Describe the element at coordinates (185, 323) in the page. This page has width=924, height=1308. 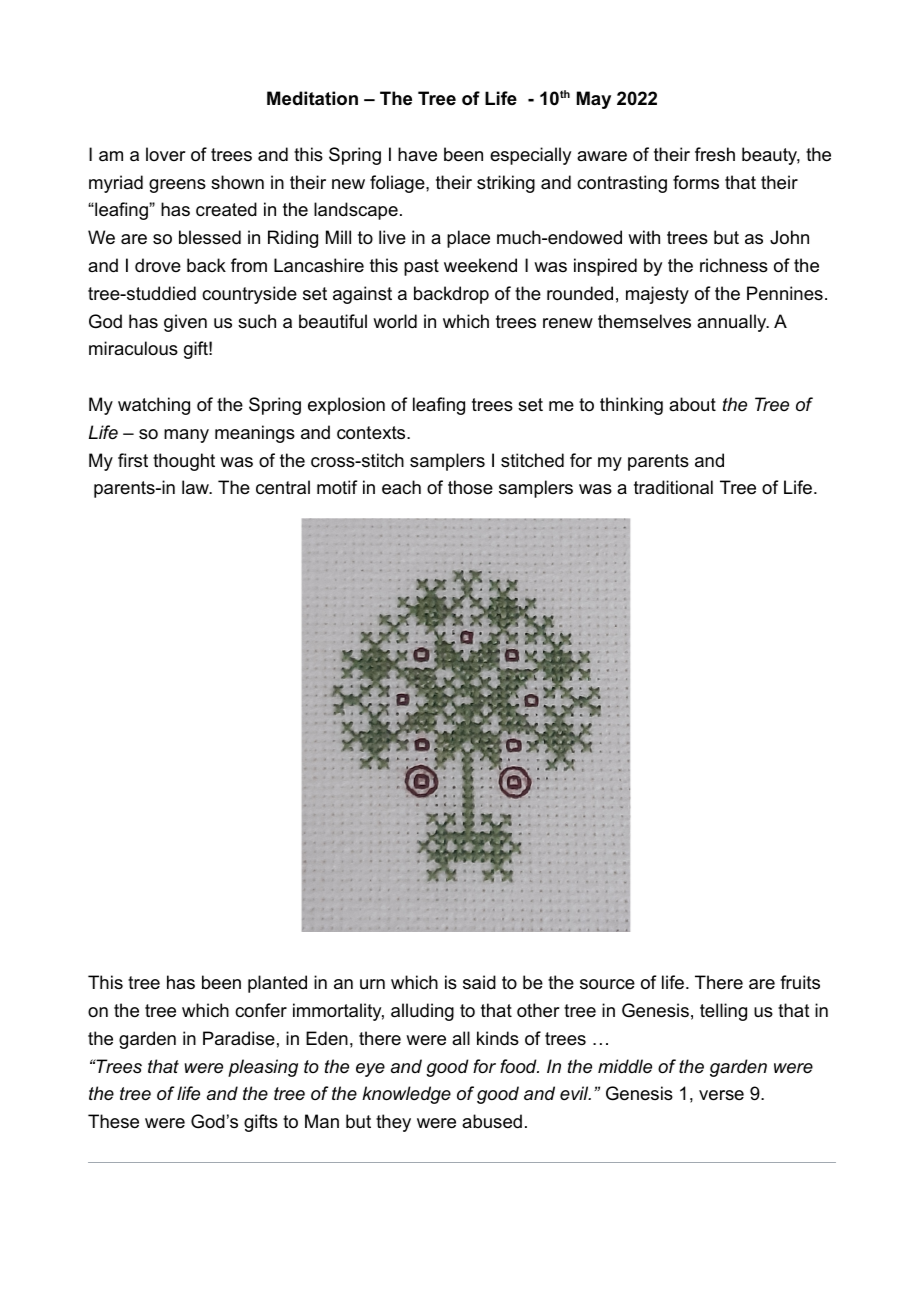
I see `given` at that location.
